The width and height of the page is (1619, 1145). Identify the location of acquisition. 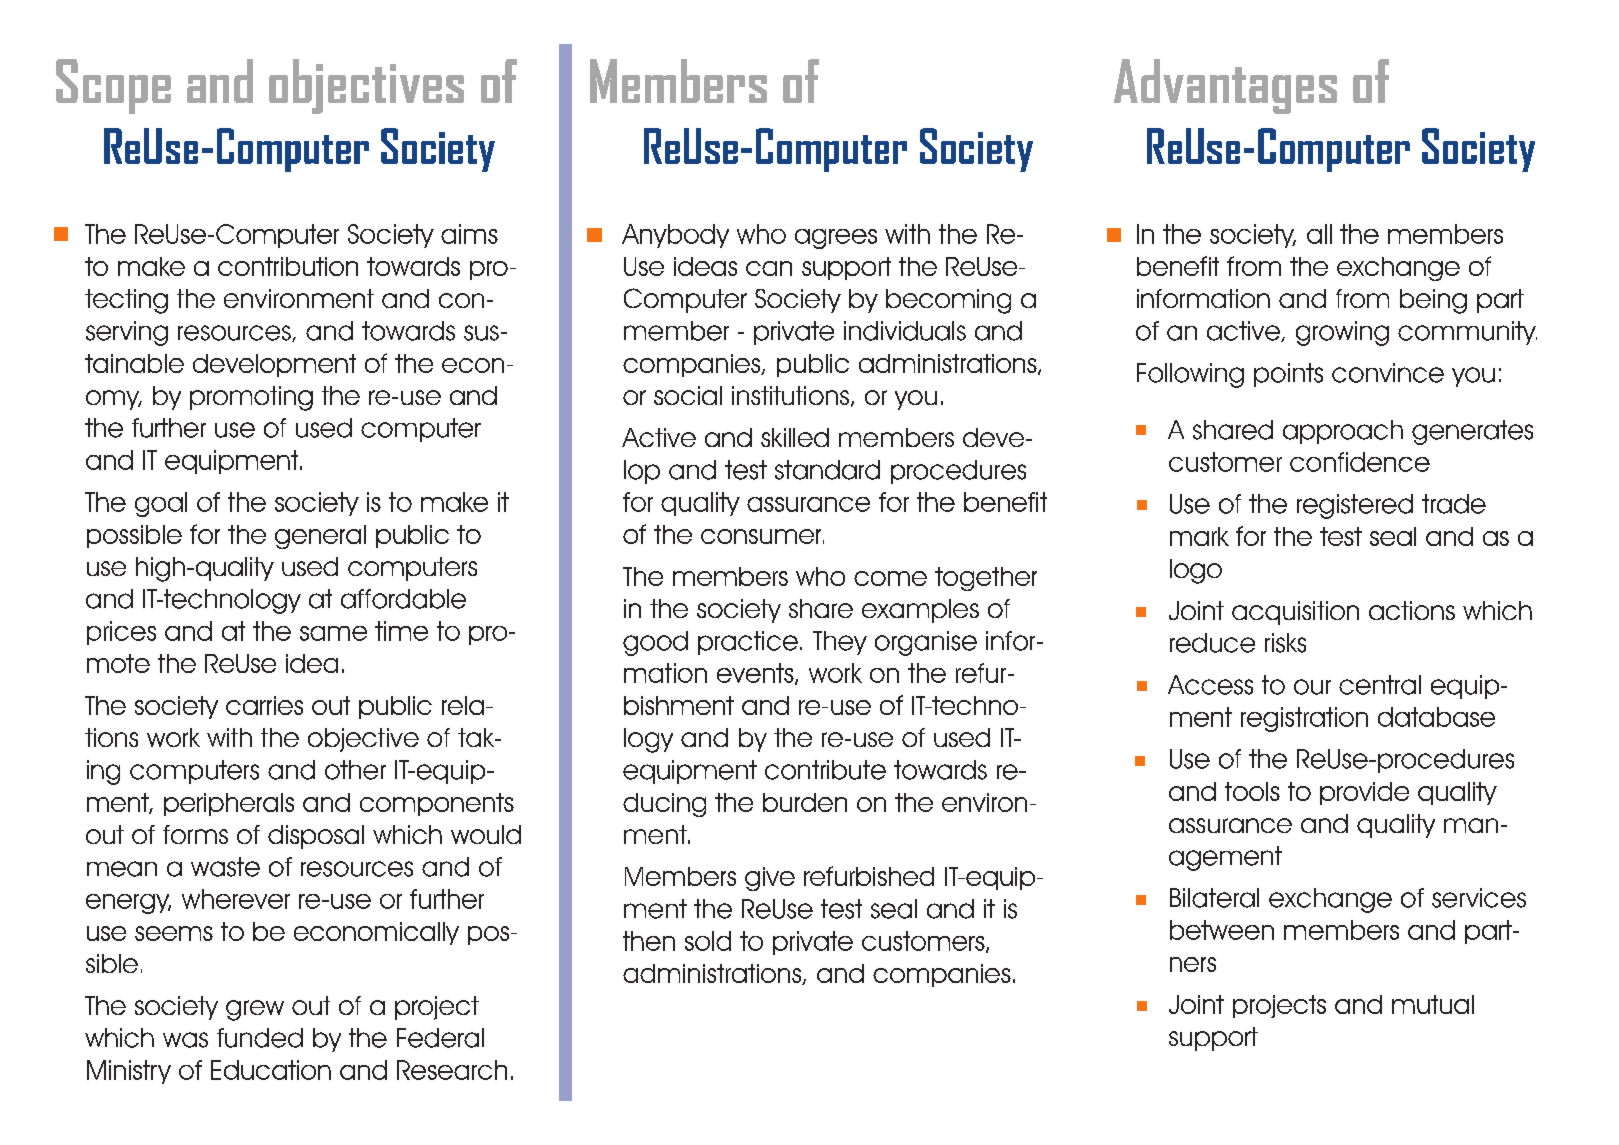
(1295, 613).
